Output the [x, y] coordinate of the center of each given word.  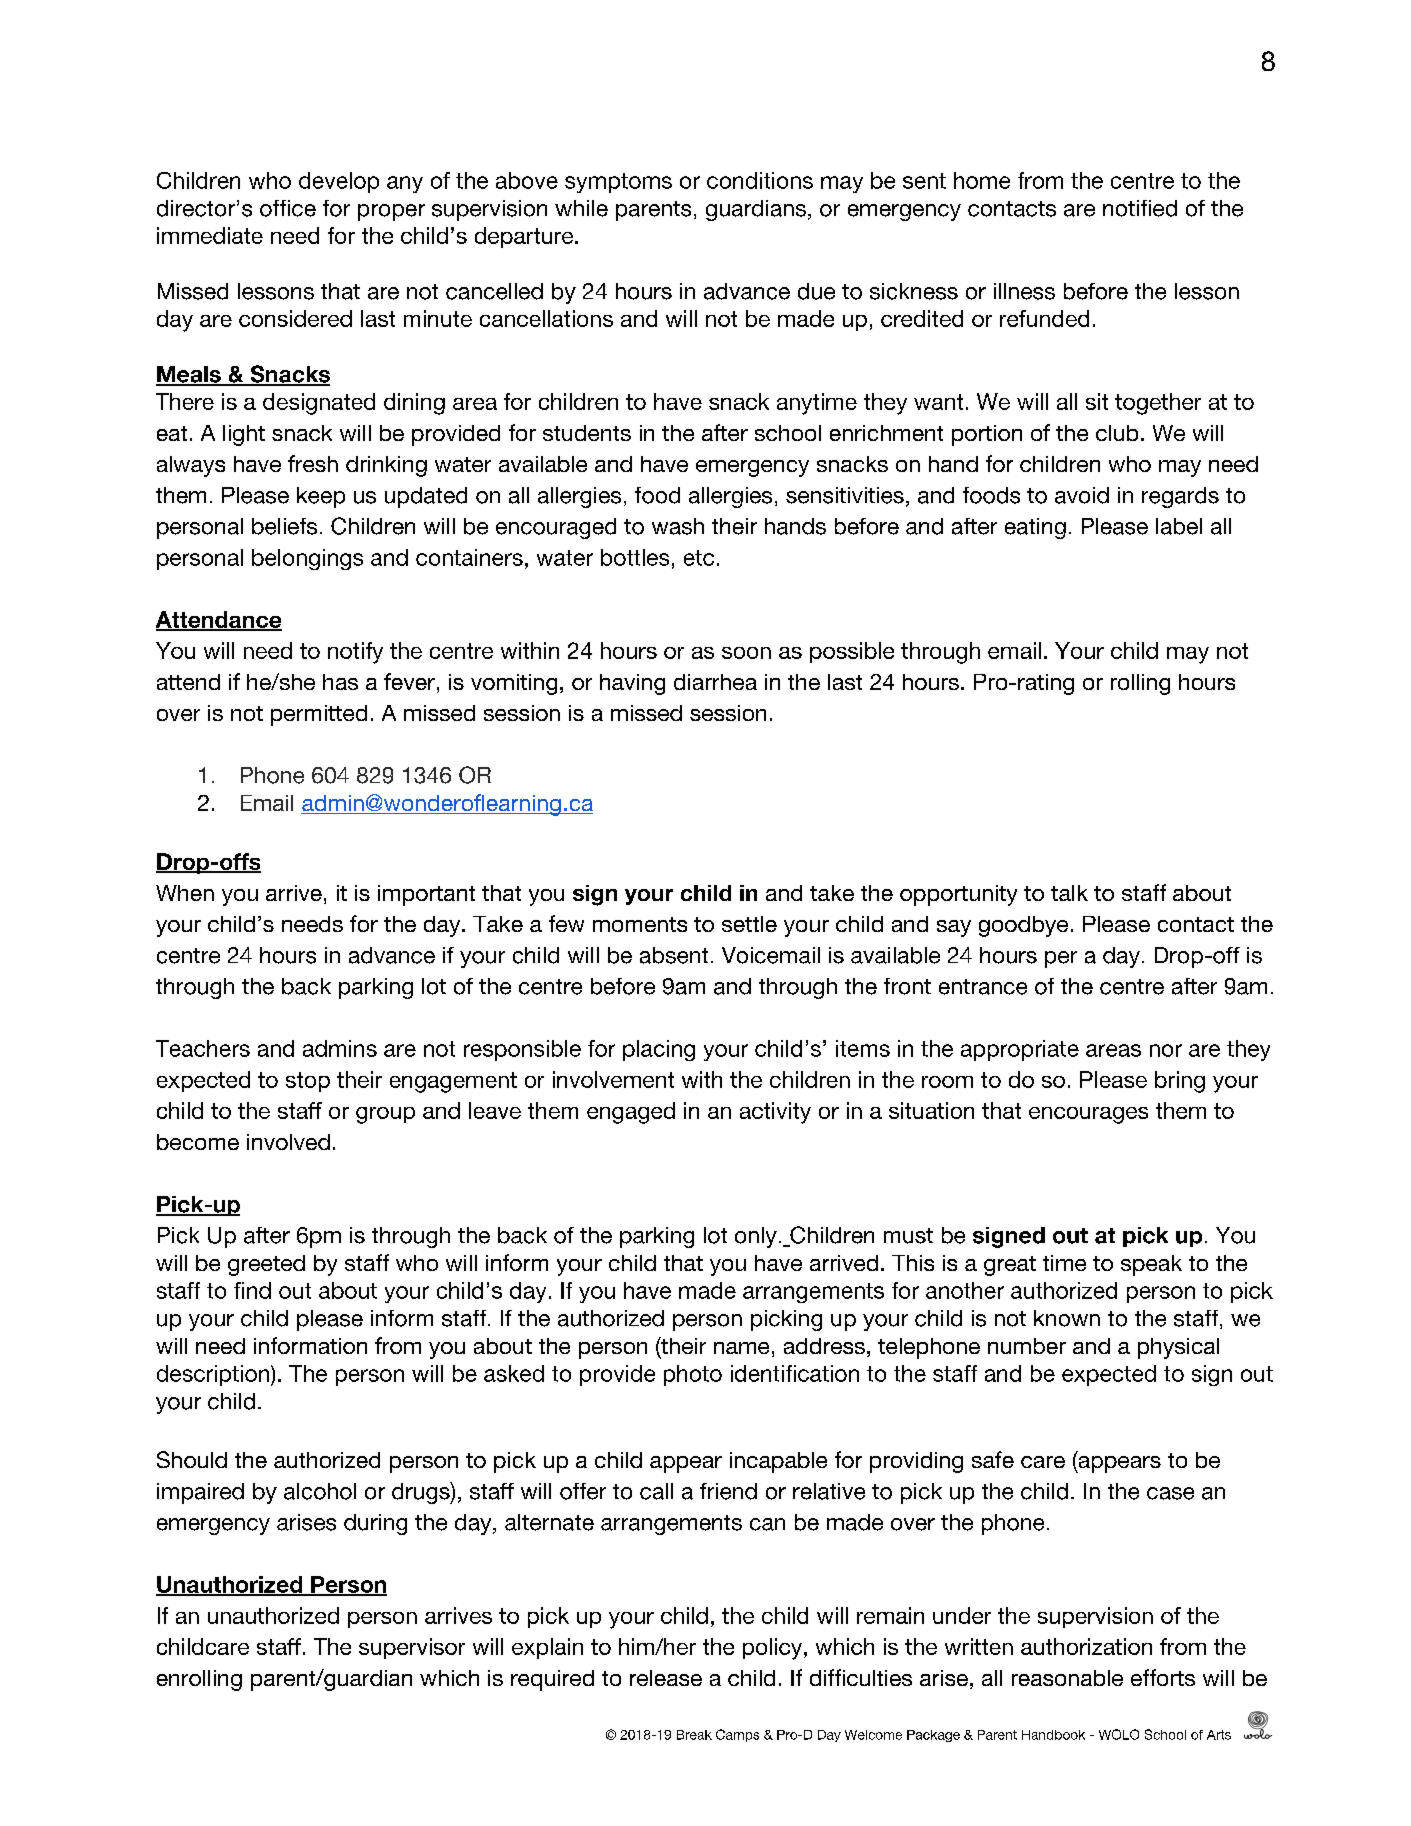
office [288, 208]
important [426, 895]
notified [1140, 208]
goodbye [1023, 926]
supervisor [412, 1648]
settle [749, 924]
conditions [760, 180]
